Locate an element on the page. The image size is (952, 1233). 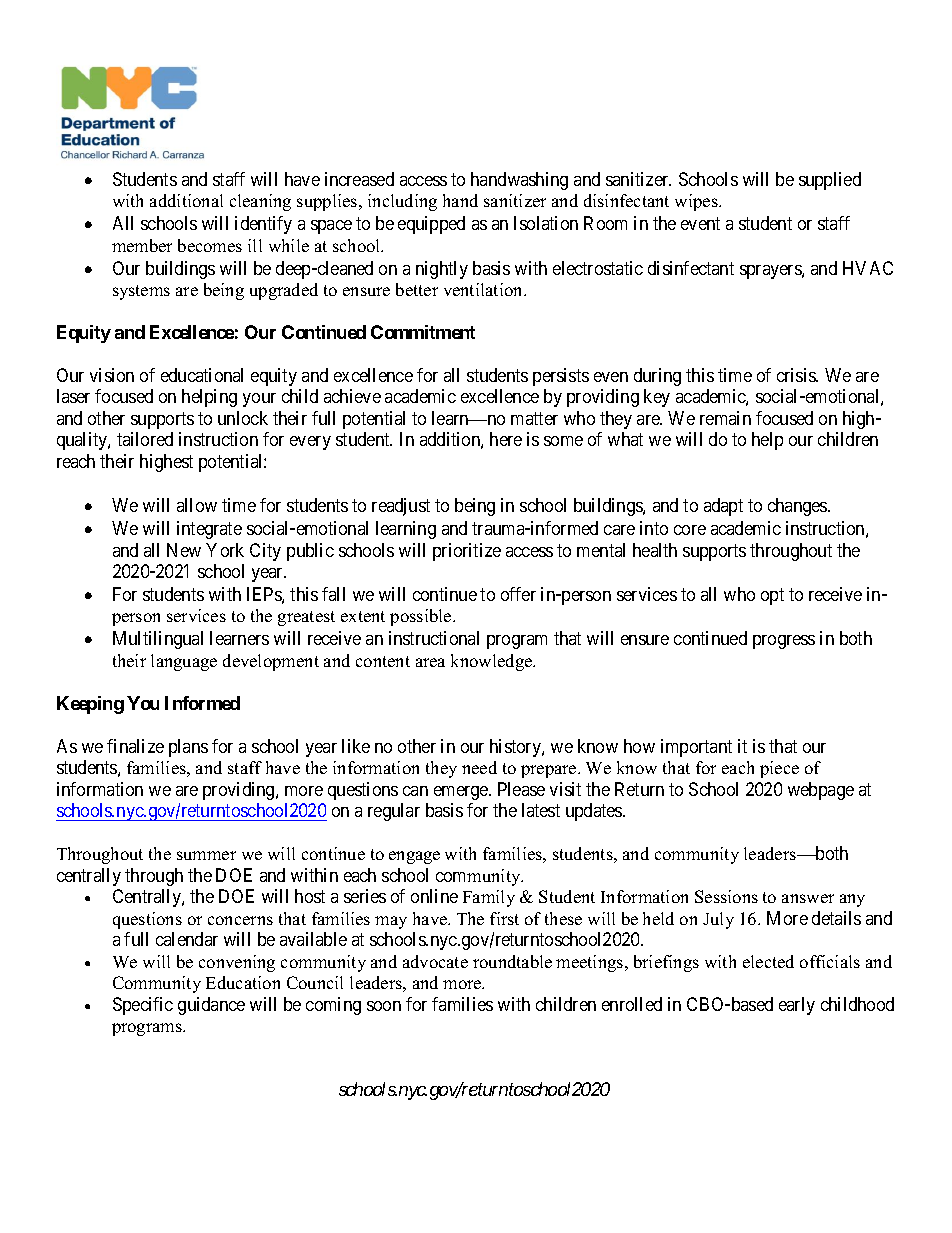
Commitment is located at coordinates (423, 332).
